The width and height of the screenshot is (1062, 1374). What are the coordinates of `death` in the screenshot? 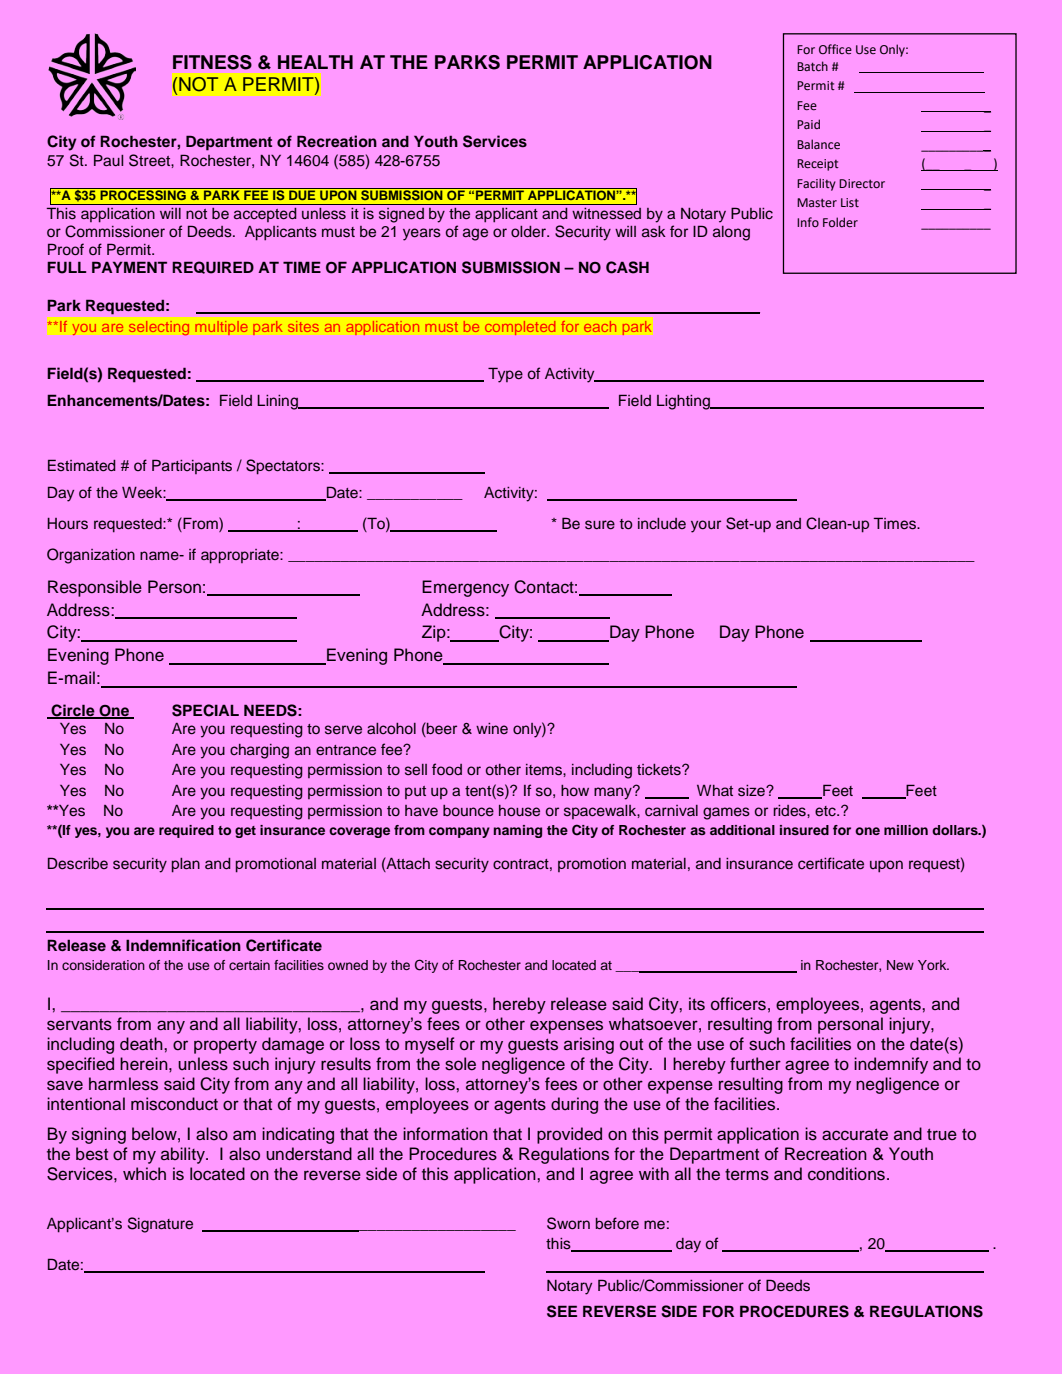 It's located at (142, 1044).
